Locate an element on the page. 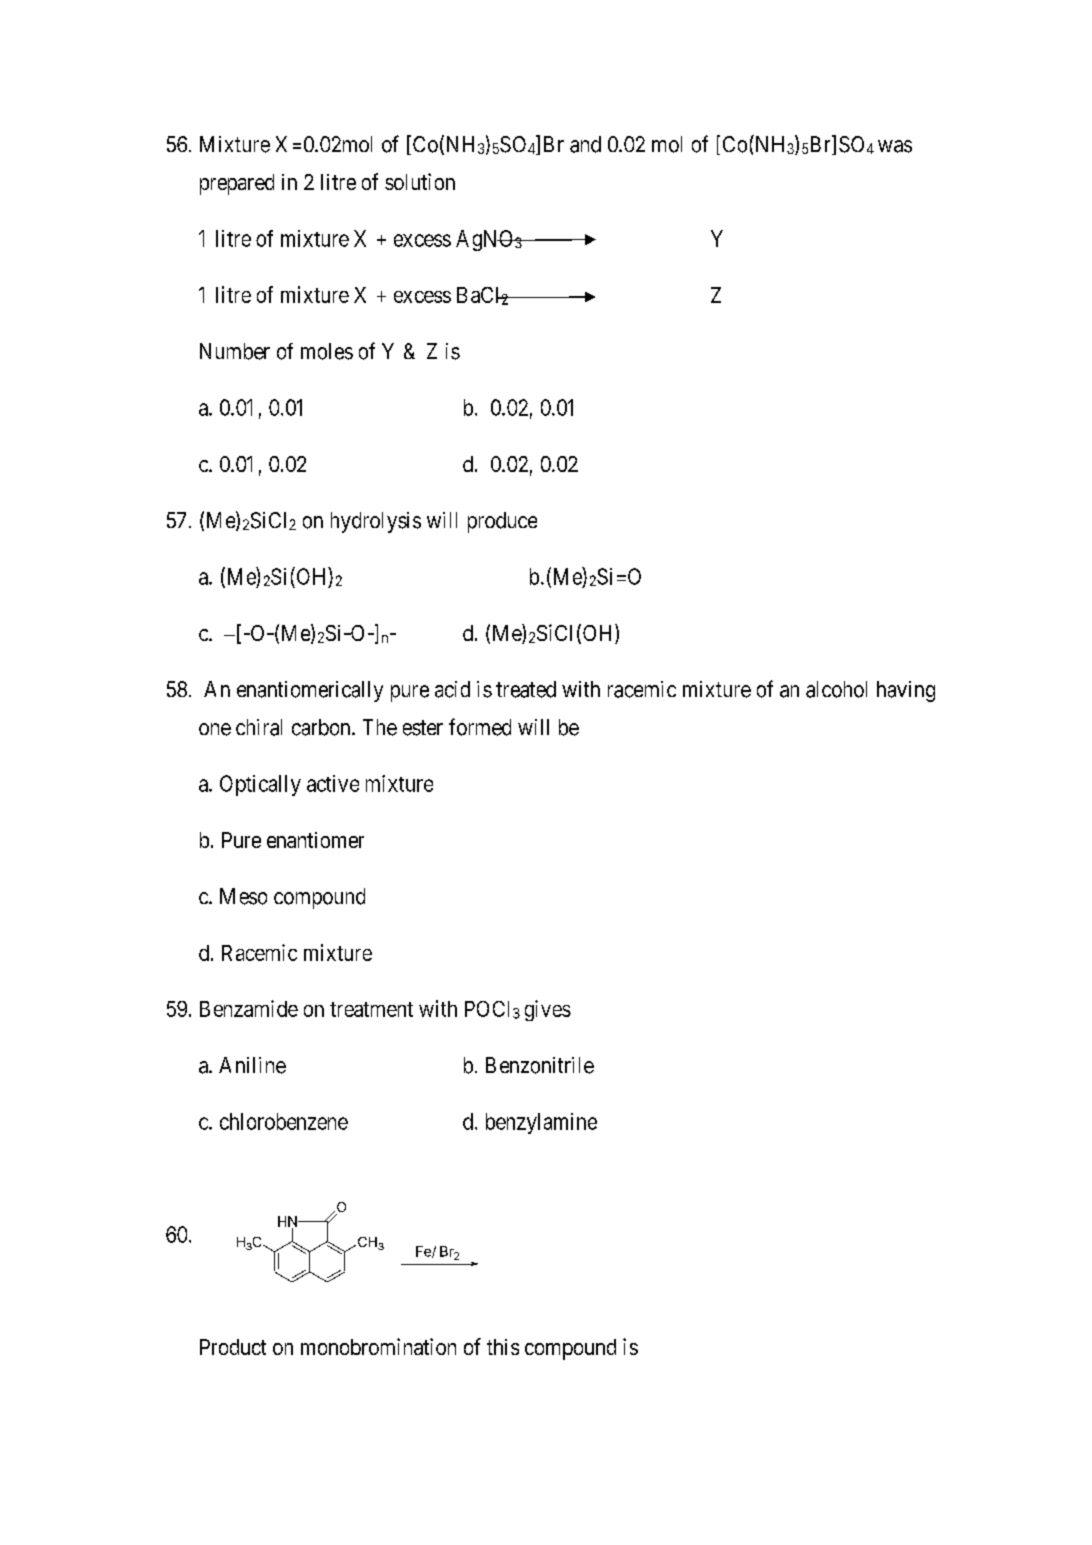 This document has height=1545, width=1092. alcohol is located at coordinates (836, 689).
